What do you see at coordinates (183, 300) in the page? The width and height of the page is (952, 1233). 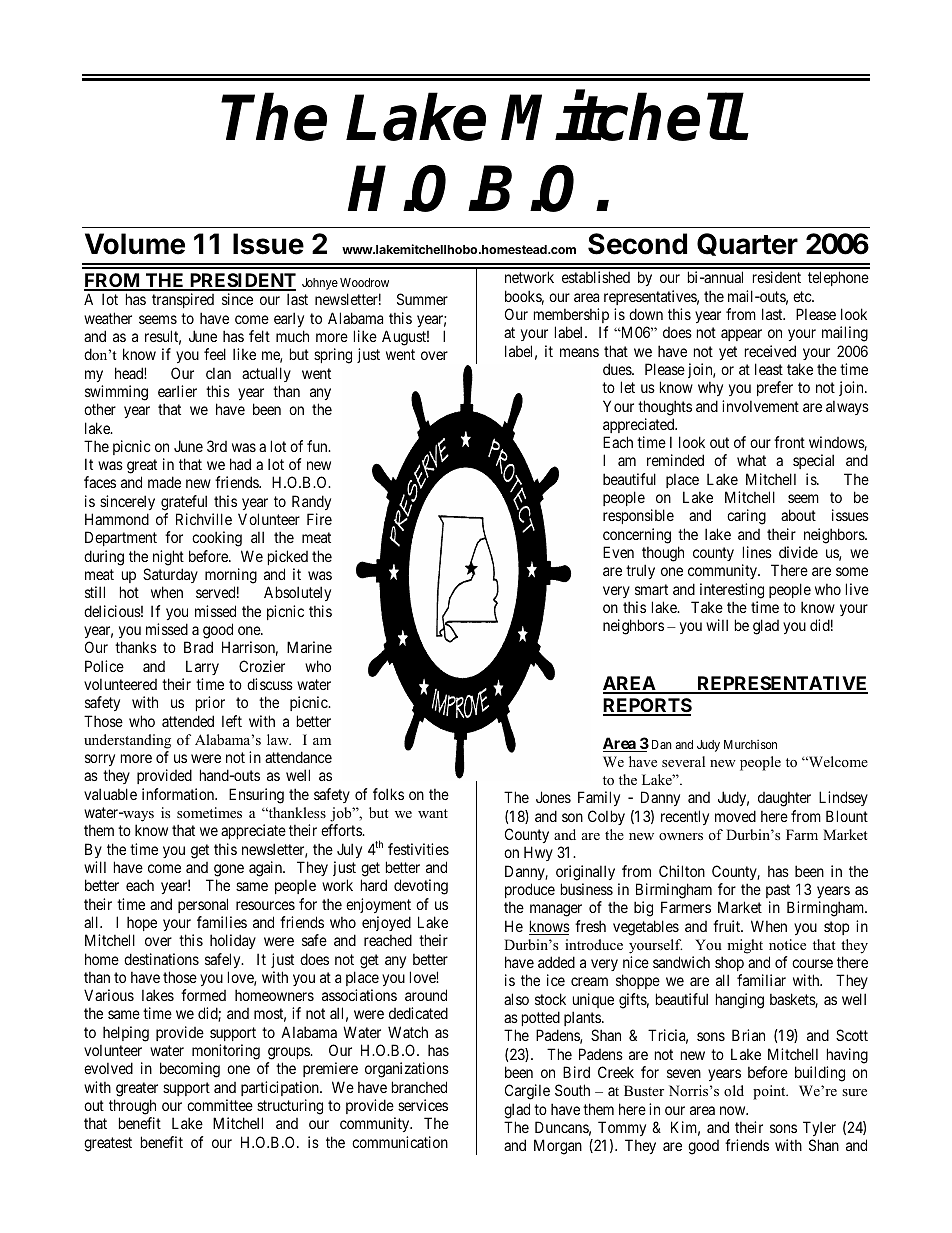 I see `transpired` at bounding box center [183, 300].
